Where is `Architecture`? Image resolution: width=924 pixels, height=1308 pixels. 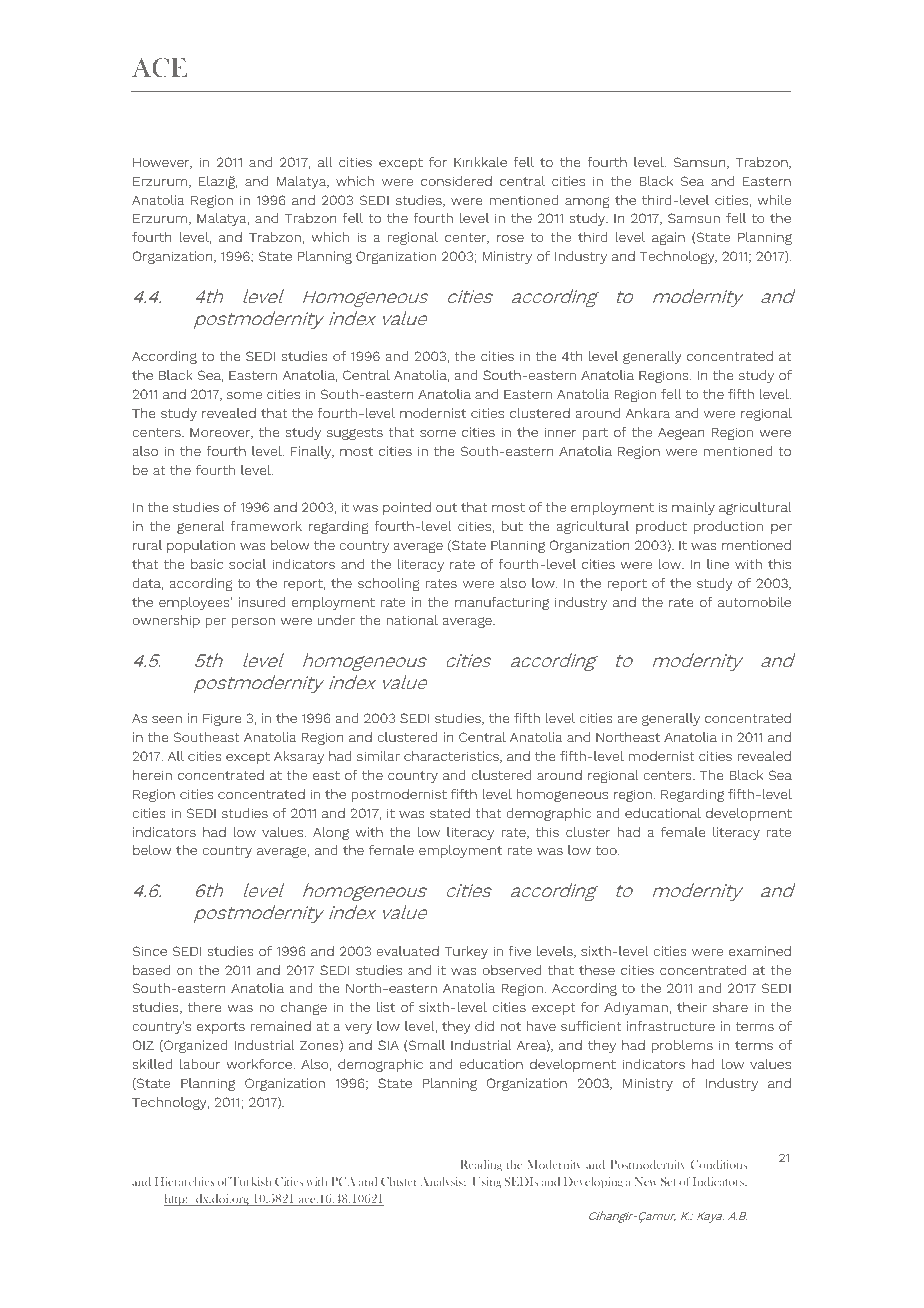 Architecture is located at coordinates (262, 67).
